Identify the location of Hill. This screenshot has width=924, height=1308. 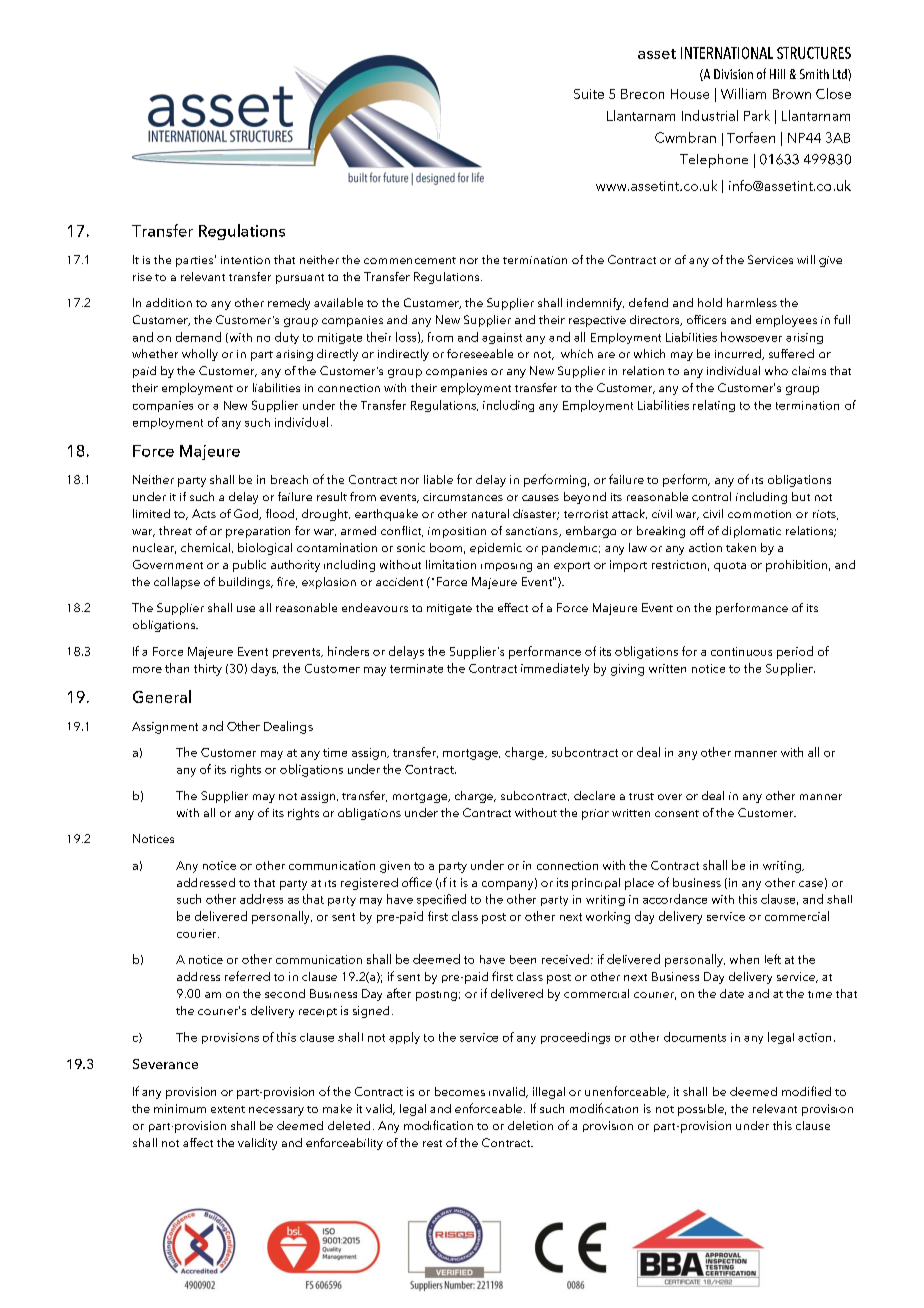
(777, 74).
